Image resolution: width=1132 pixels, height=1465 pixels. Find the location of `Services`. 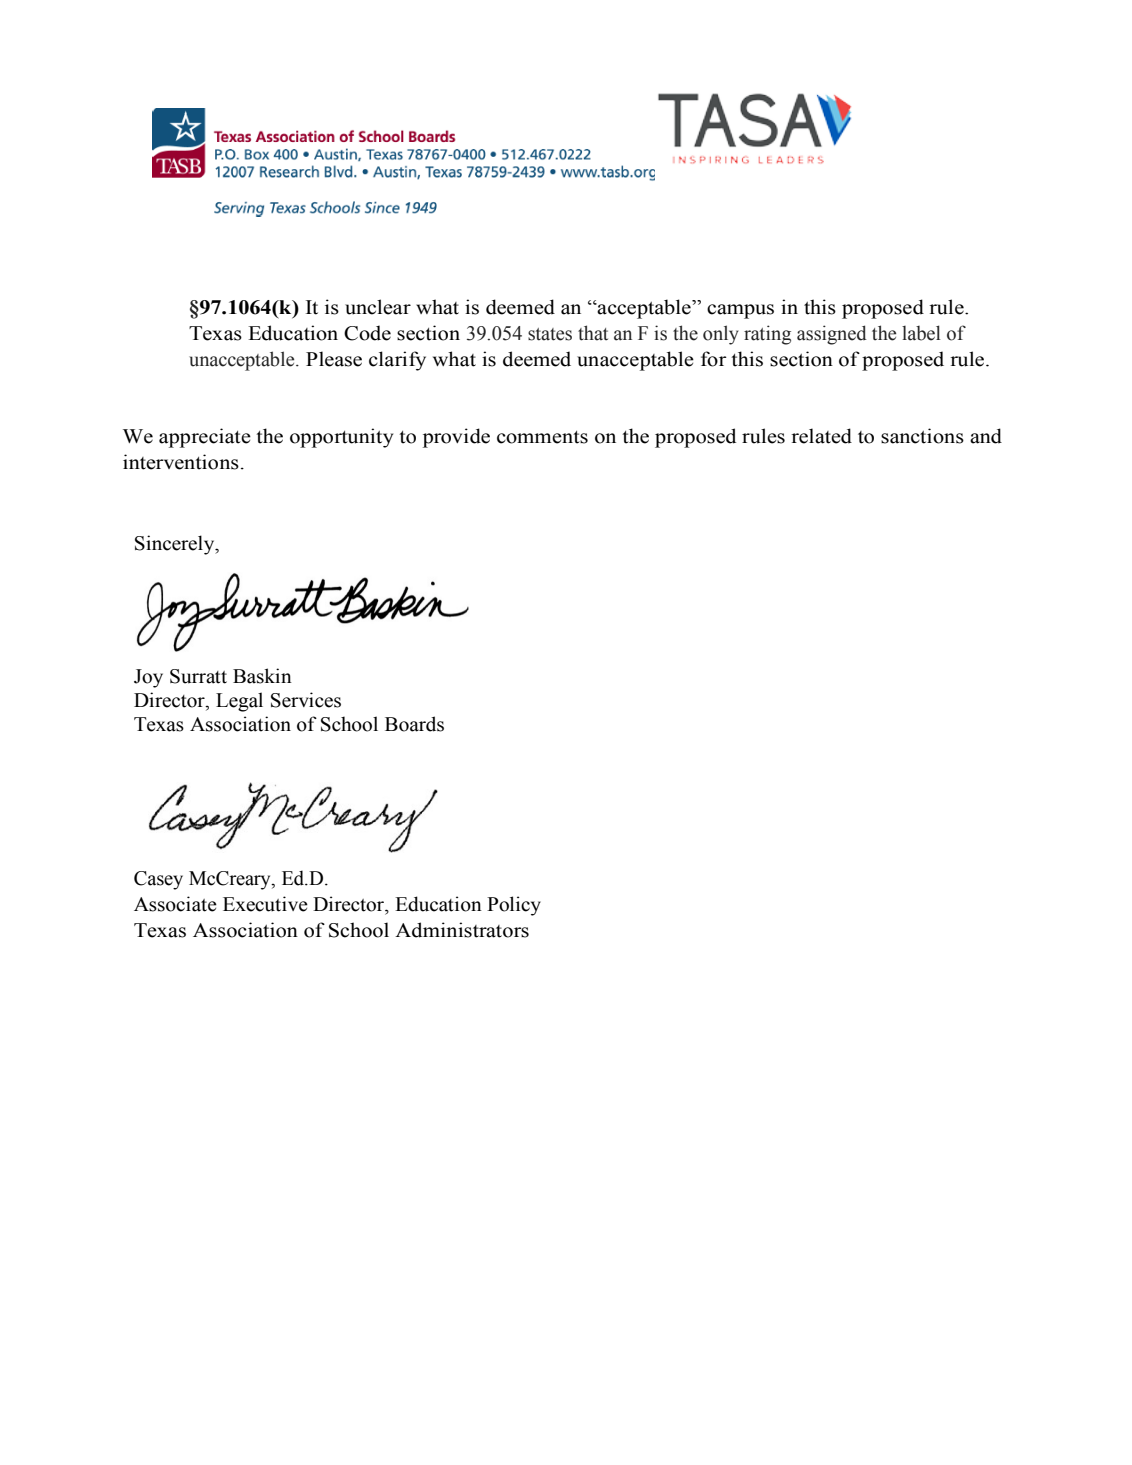

Services is located at coordinates (306, 700).
